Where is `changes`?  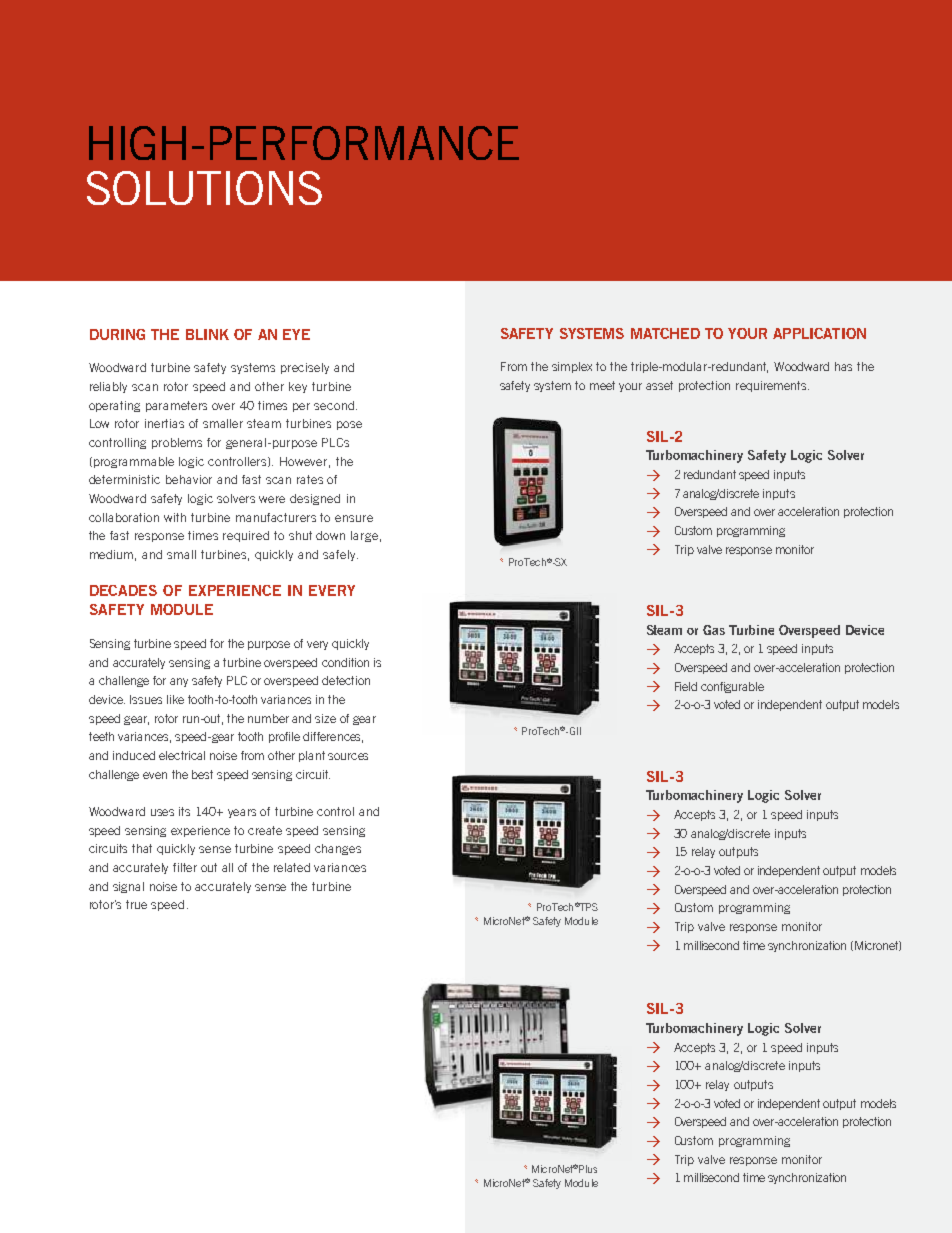 changes is located at coordinates (338, 849).
